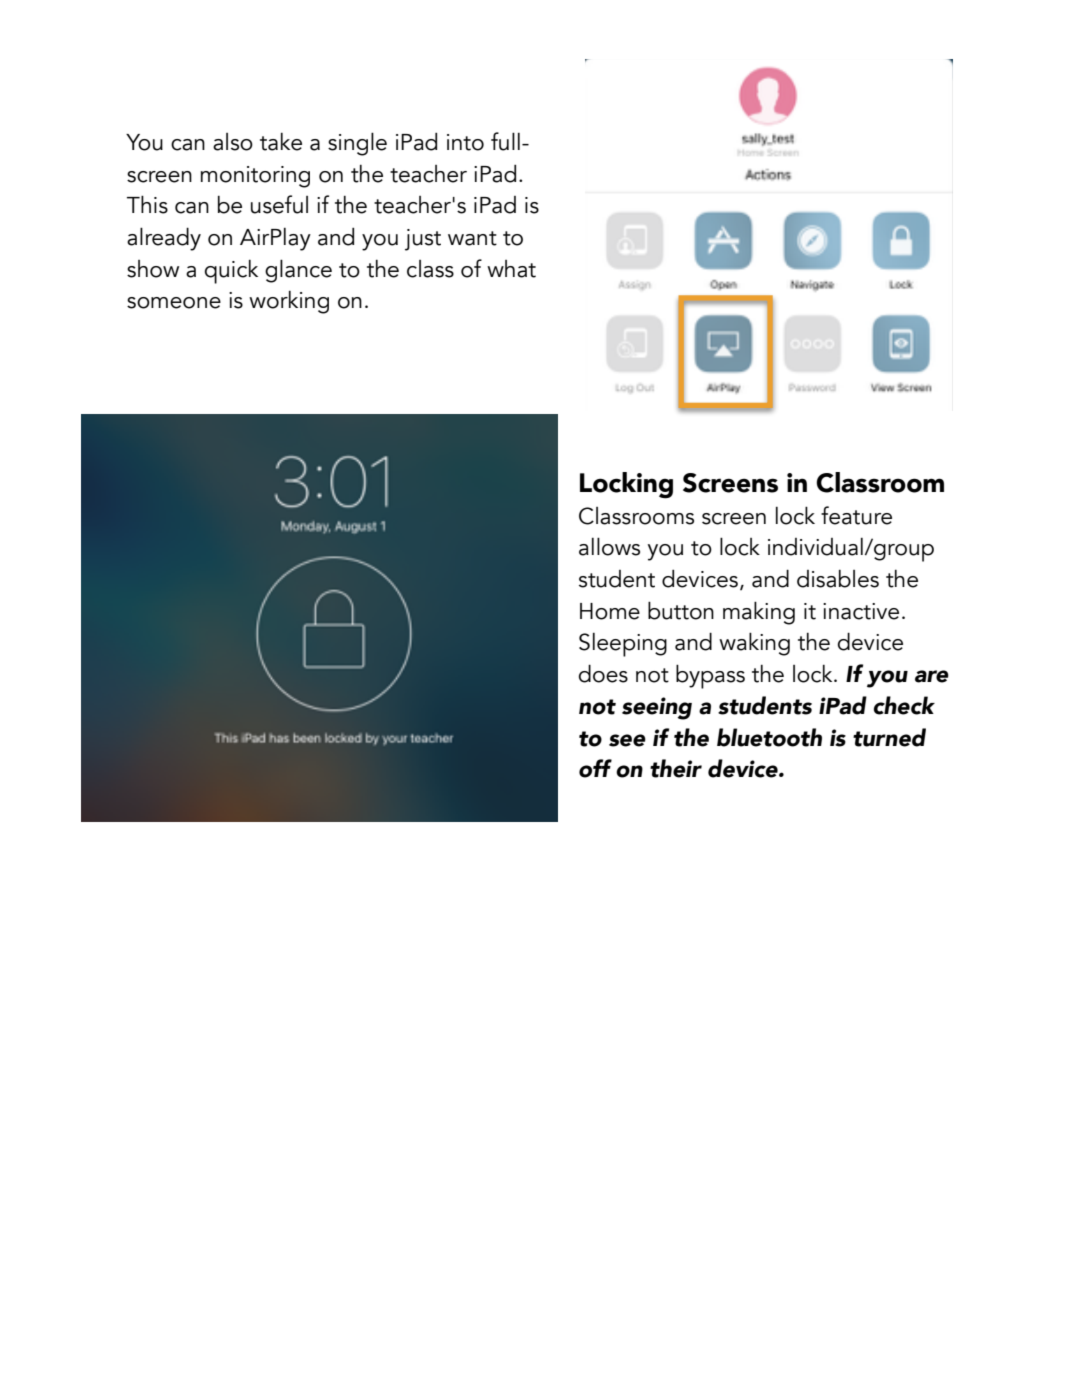  Describe the element at coordinates (233, 142) in the screenshot. I see `also` at that location.
